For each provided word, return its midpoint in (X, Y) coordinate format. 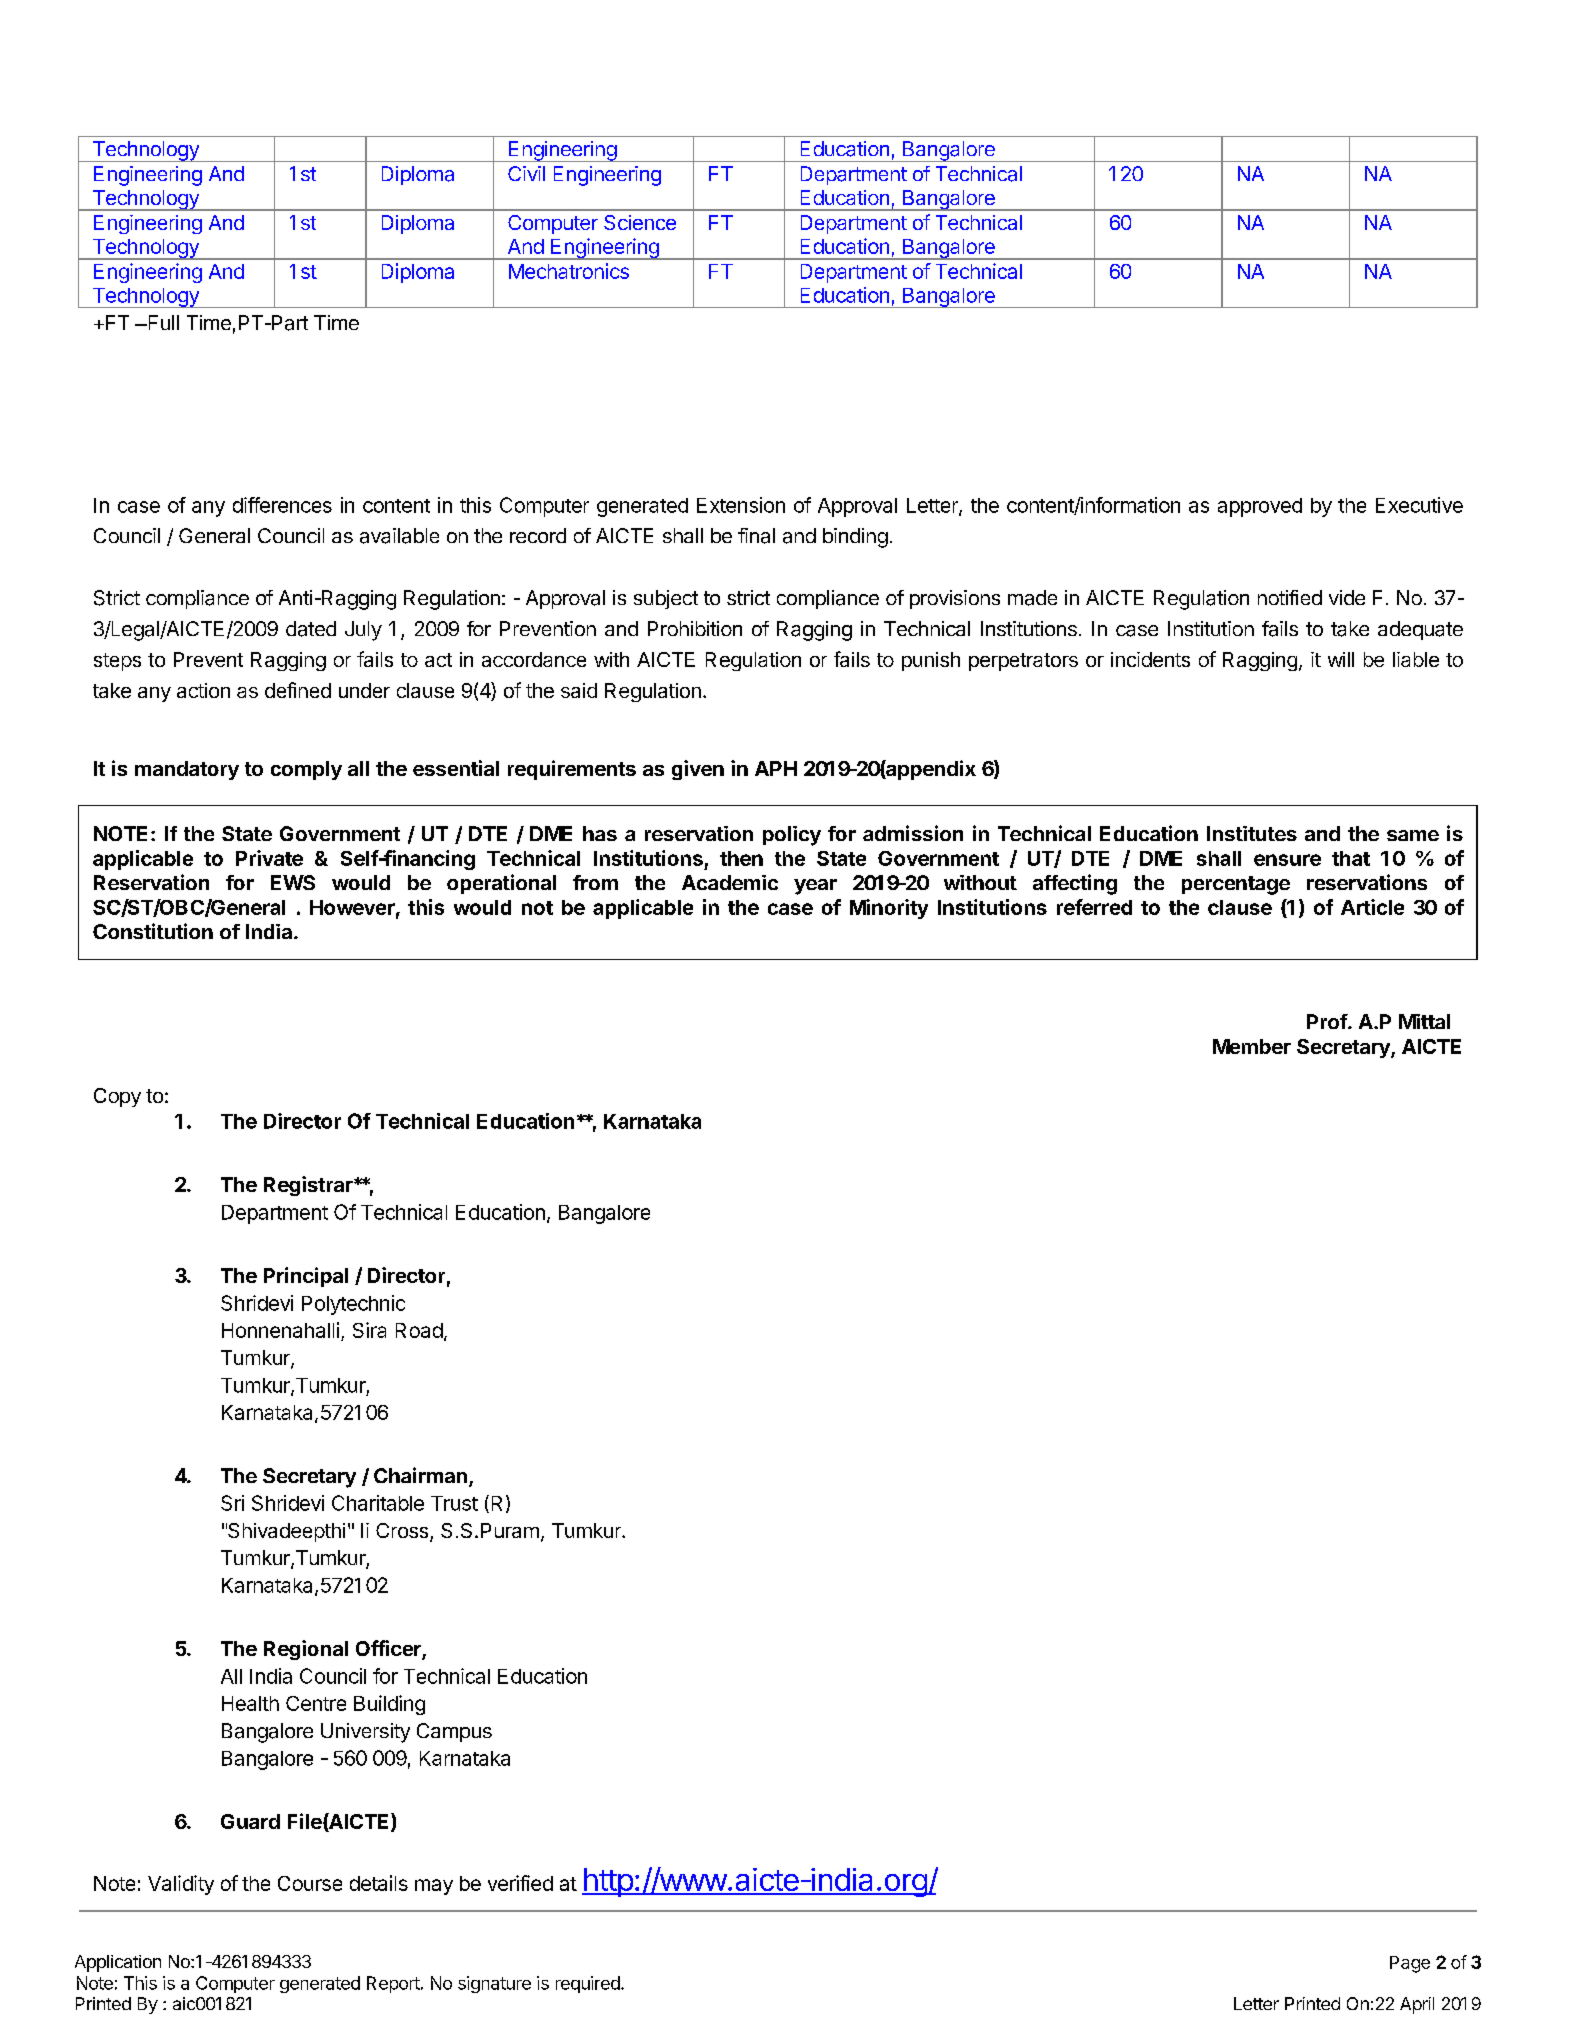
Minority (889, 909)
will (1341, 659)
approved (1260, 507)
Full (162, 322)
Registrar (309, 1186)
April (1417, 2005)
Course (310, 1883)
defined (298, 690)
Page (1410, 1964)
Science (640, 222)
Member (1252, 1046)
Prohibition (695, 628)
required (589, 1984)
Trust (454, 1503)
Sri (232, 1503)
